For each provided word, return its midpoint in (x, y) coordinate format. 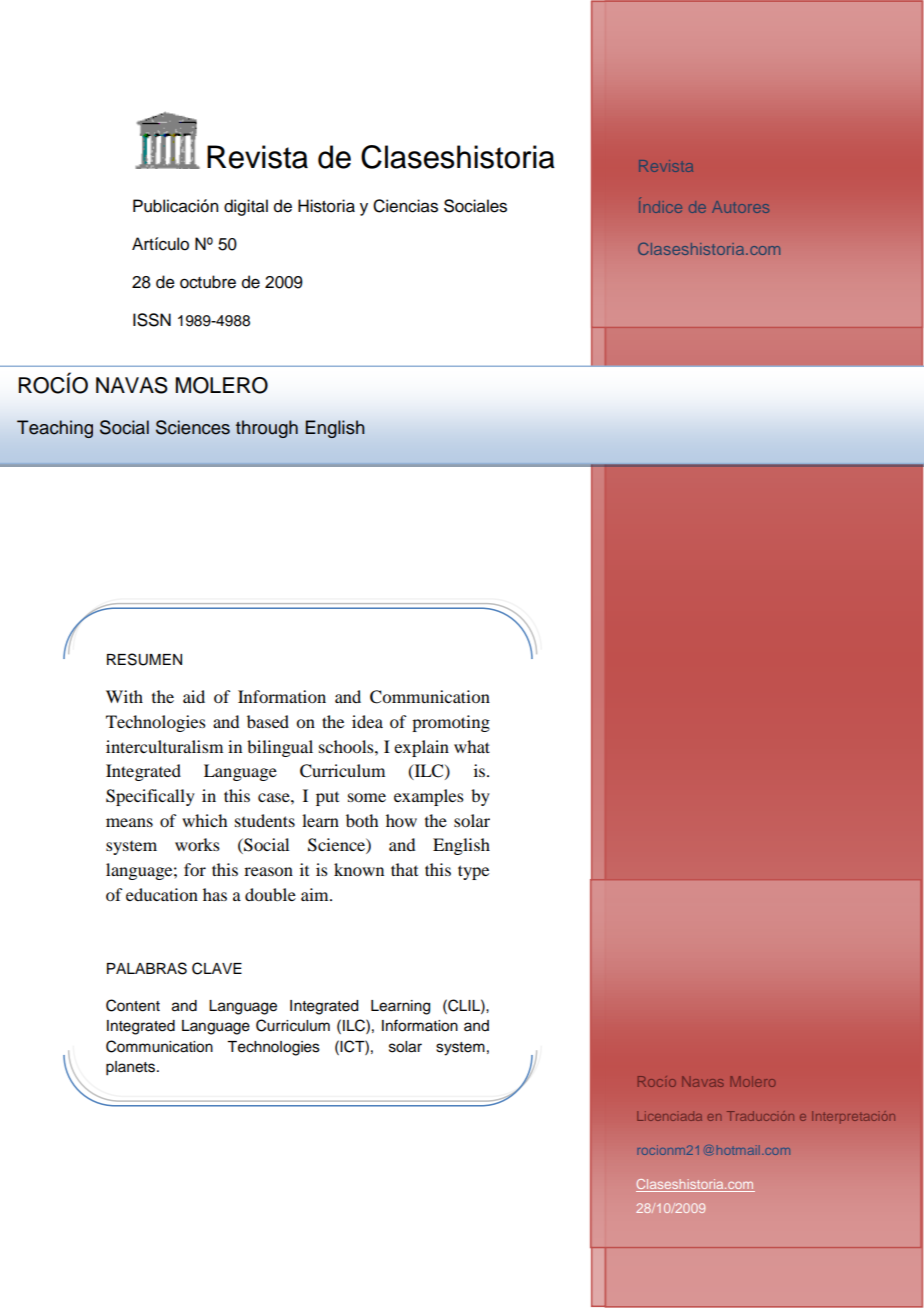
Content (133, 1005)
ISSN (152, 320)
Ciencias (405, 206)
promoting (451, 723)
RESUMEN (144, 659)
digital (246, 207)
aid (194, 696)
